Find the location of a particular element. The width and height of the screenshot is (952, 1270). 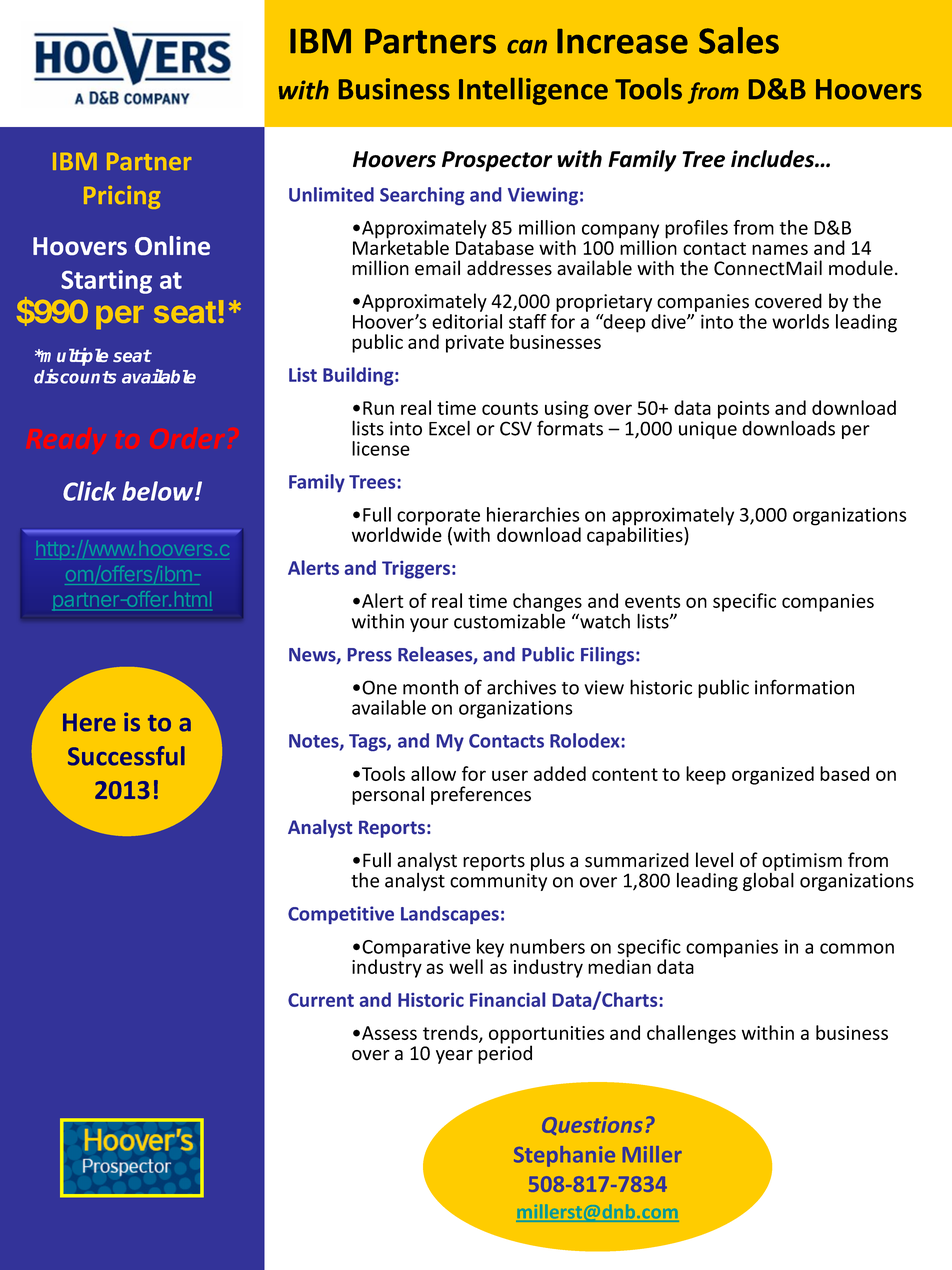

Current is located at coordinates (321, 1000).
